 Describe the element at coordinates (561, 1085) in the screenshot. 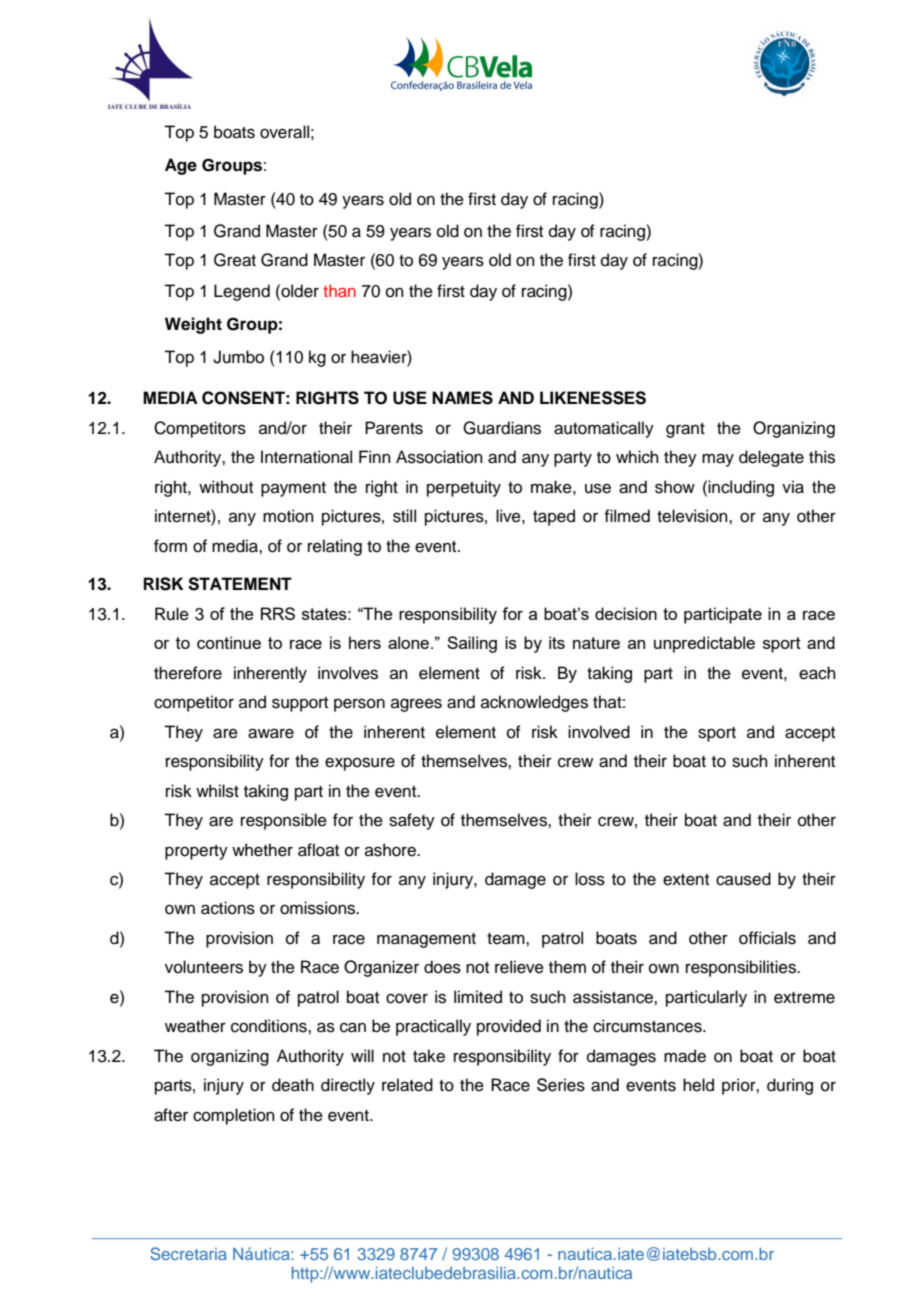

I see `Series` at that location.
